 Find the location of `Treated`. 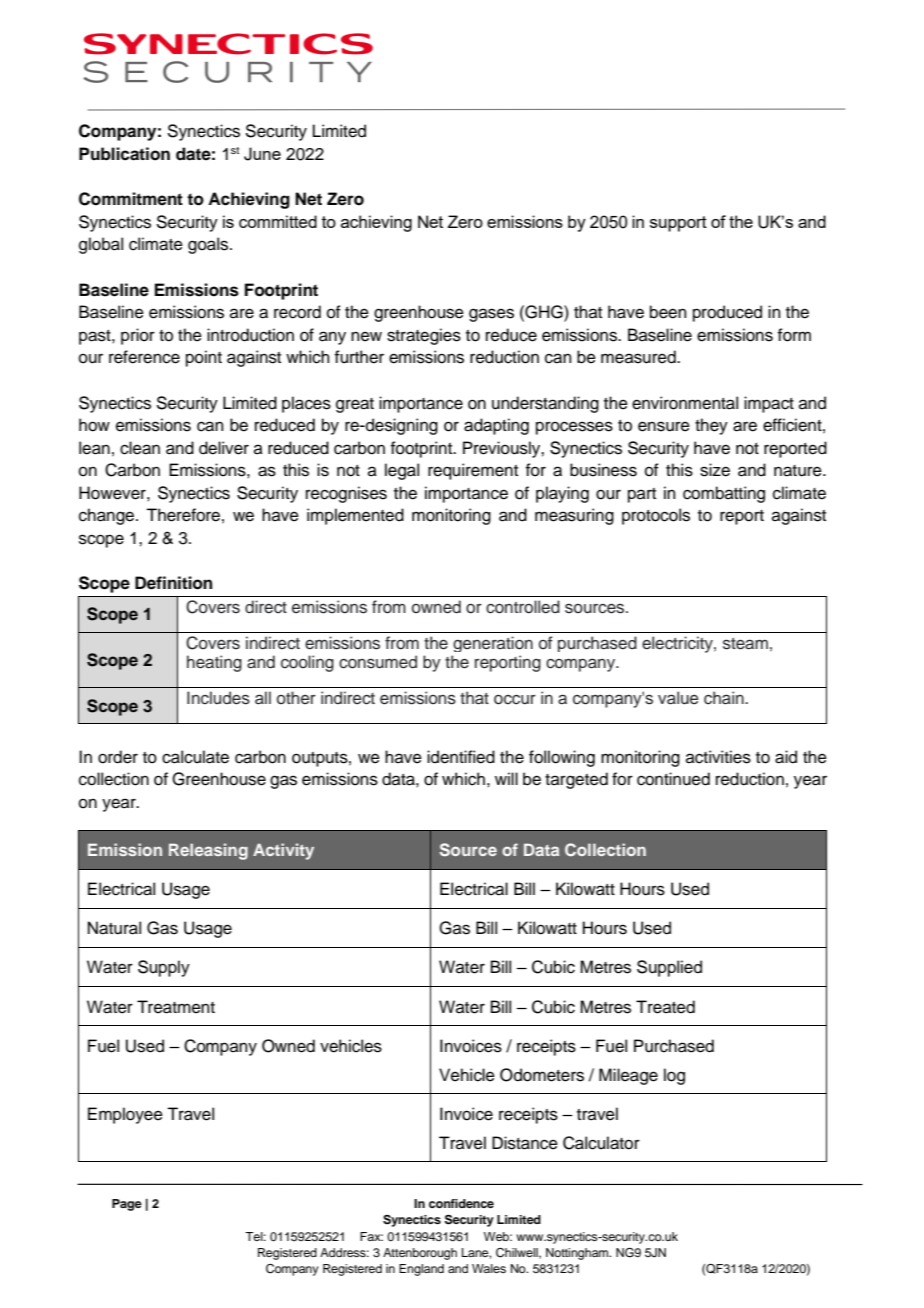

Treated is located at coordinates (665, 1007).
